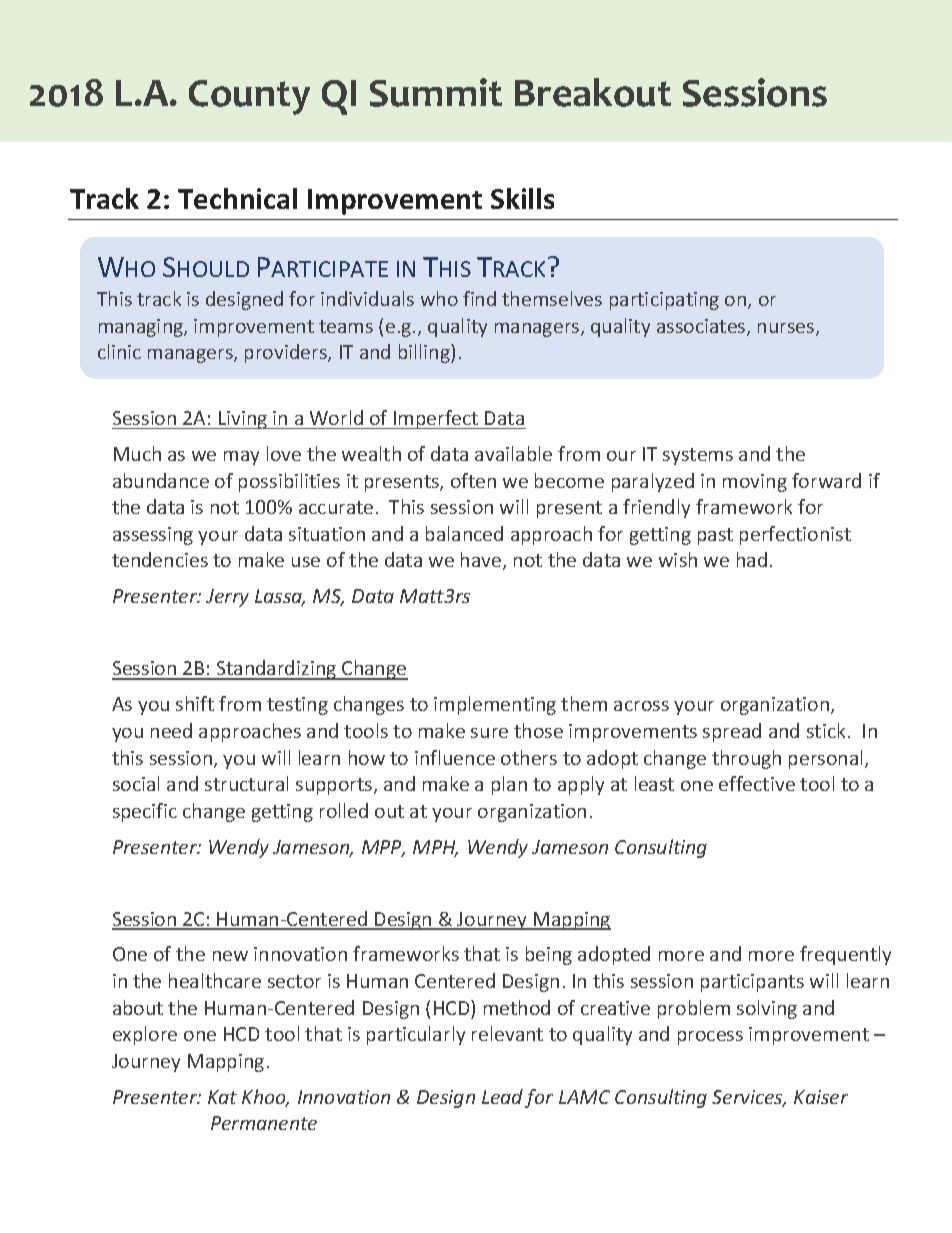 The width and height of the screenshot is (952, 1233). I want to click on Summit, so click(436, 92).
